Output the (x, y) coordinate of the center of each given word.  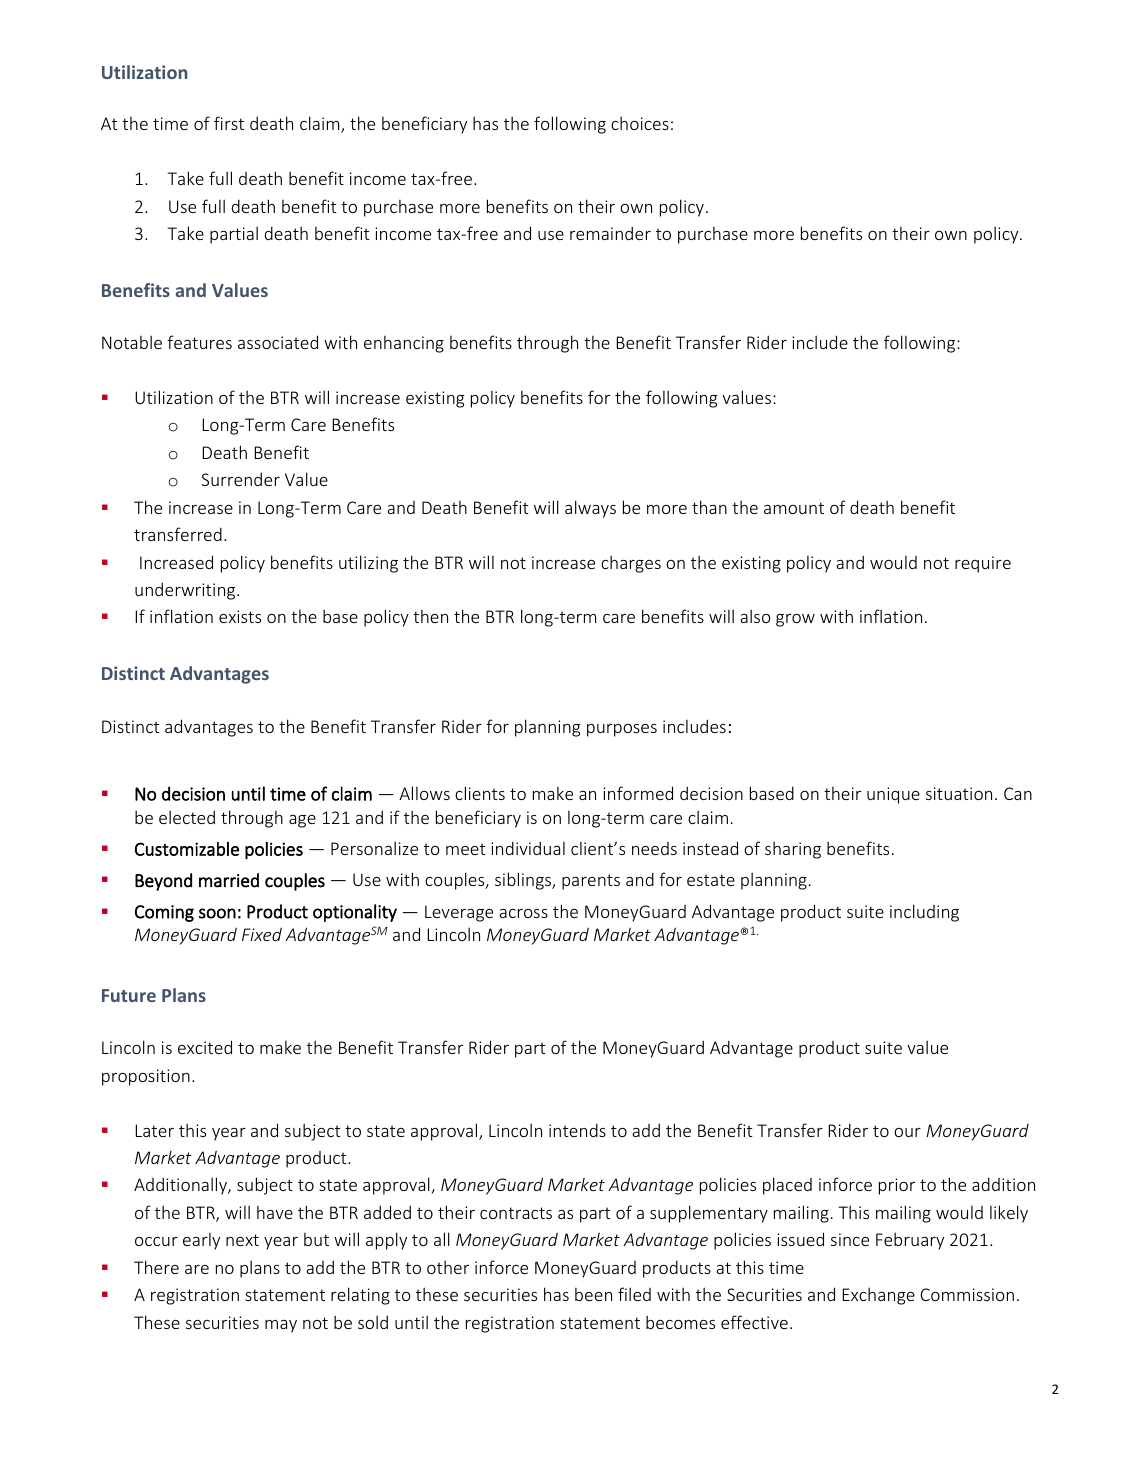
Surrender (240, 479)
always (590, 509)
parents (591, 882)
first (229, 123)
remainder (610, 233)
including (924, 913)
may (281, 1326)
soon (217, 913)
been (593, 1294)
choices (640, 123)
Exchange (878, 1296)
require (983, 564)
